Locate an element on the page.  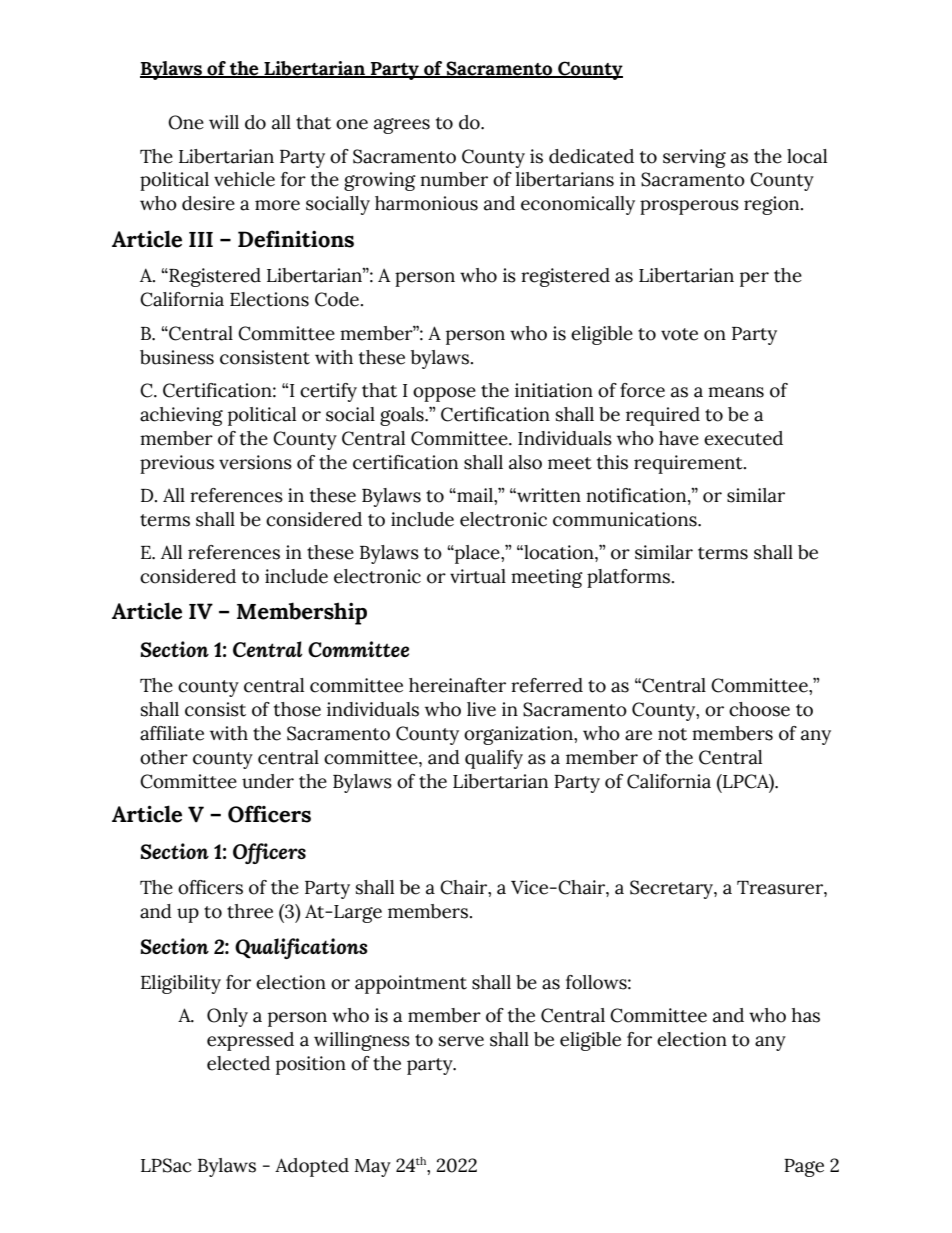
means is located at coordinates (736, 392).
